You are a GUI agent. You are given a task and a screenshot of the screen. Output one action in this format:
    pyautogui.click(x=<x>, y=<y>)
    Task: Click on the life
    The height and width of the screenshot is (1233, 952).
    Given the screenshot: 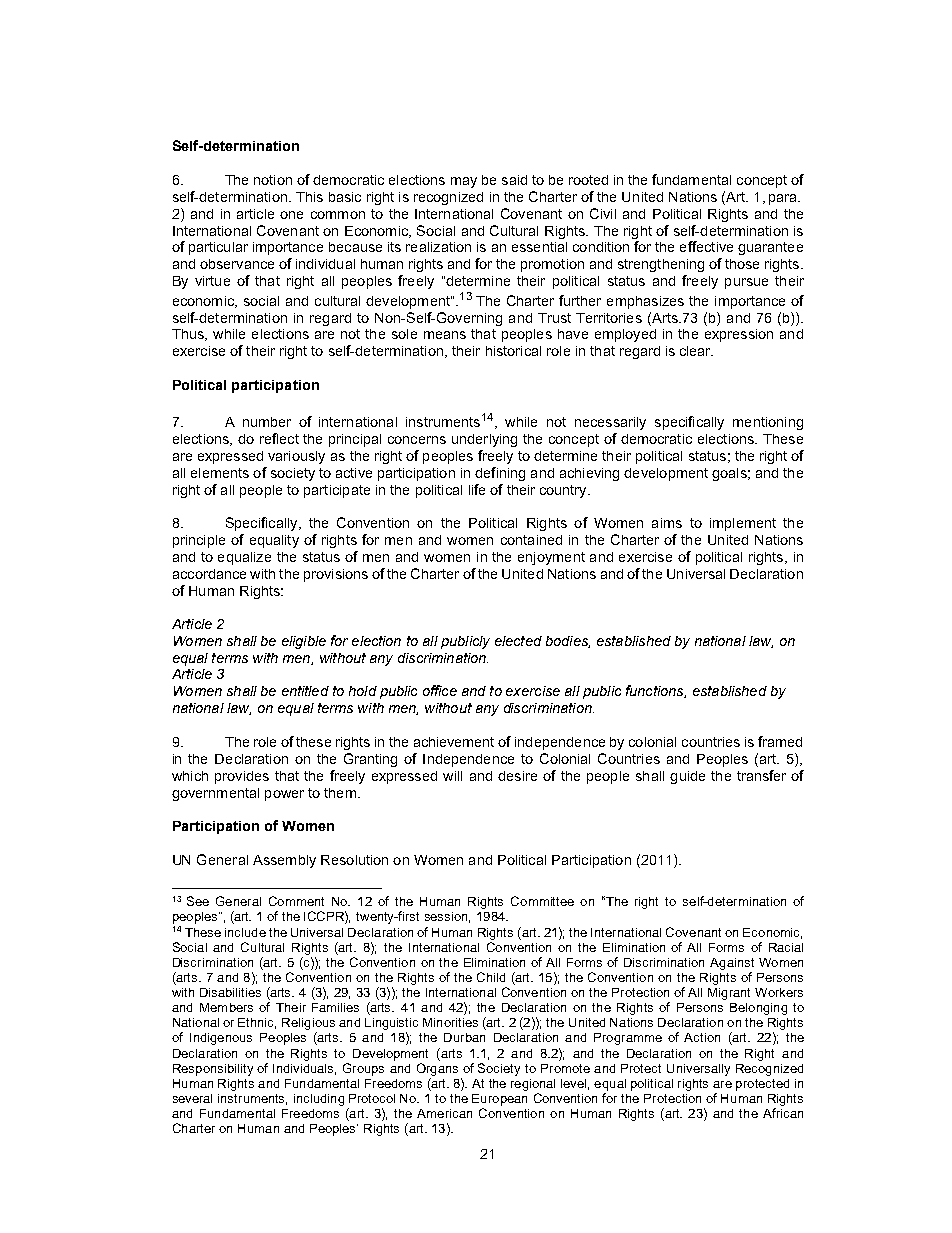 What is the action you would take?
    pyautogui.click(x=477, y=489)
